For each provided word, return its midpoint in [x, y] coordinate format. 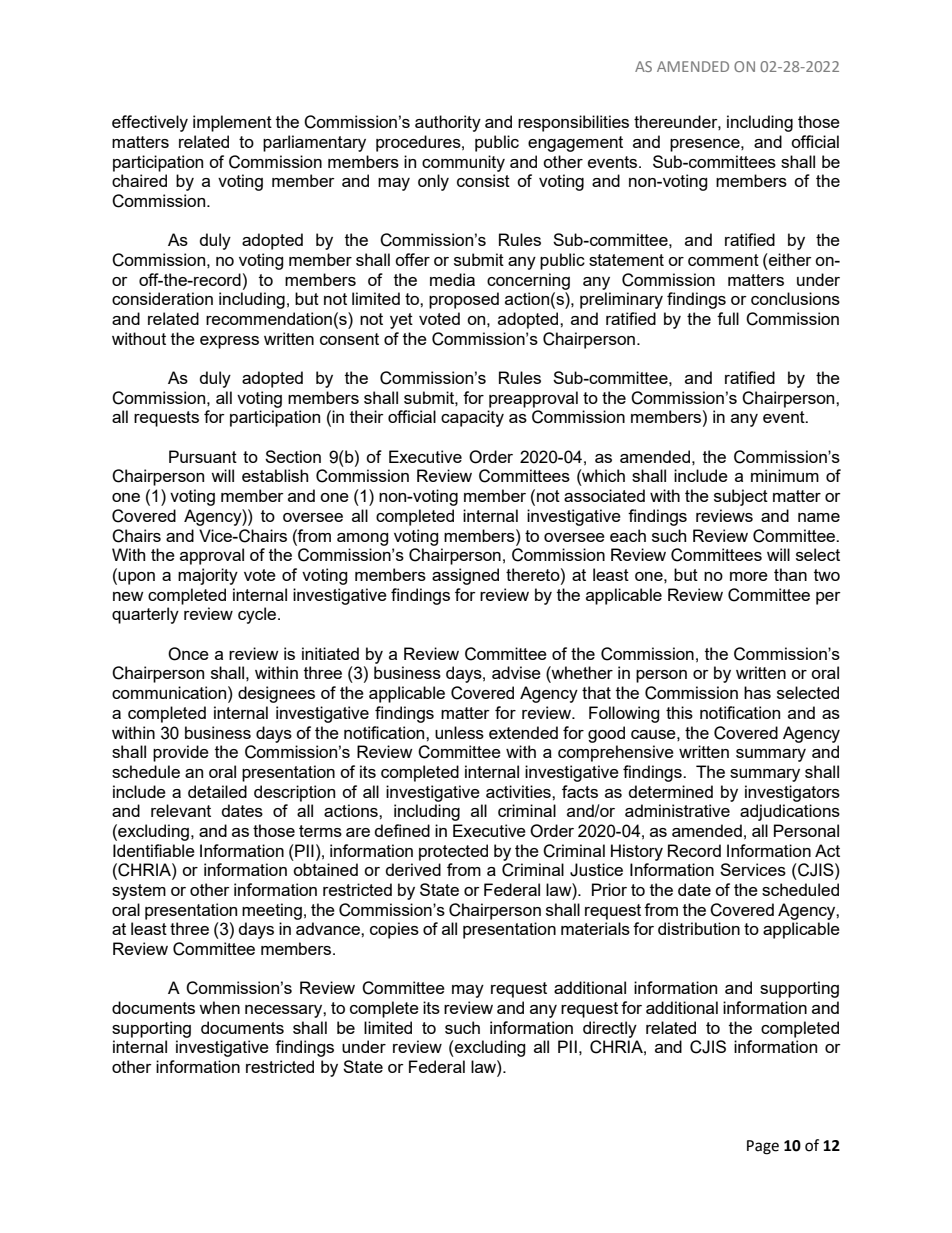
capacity [472, 418]
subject [741, 497]
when [219, 1007]
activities [519, 791]
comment [723, 260]
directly [610, 1029]
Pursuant [203, 456]
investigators [792, 793]
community [463, 163]
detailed [217, 791]
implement [232, 123]
